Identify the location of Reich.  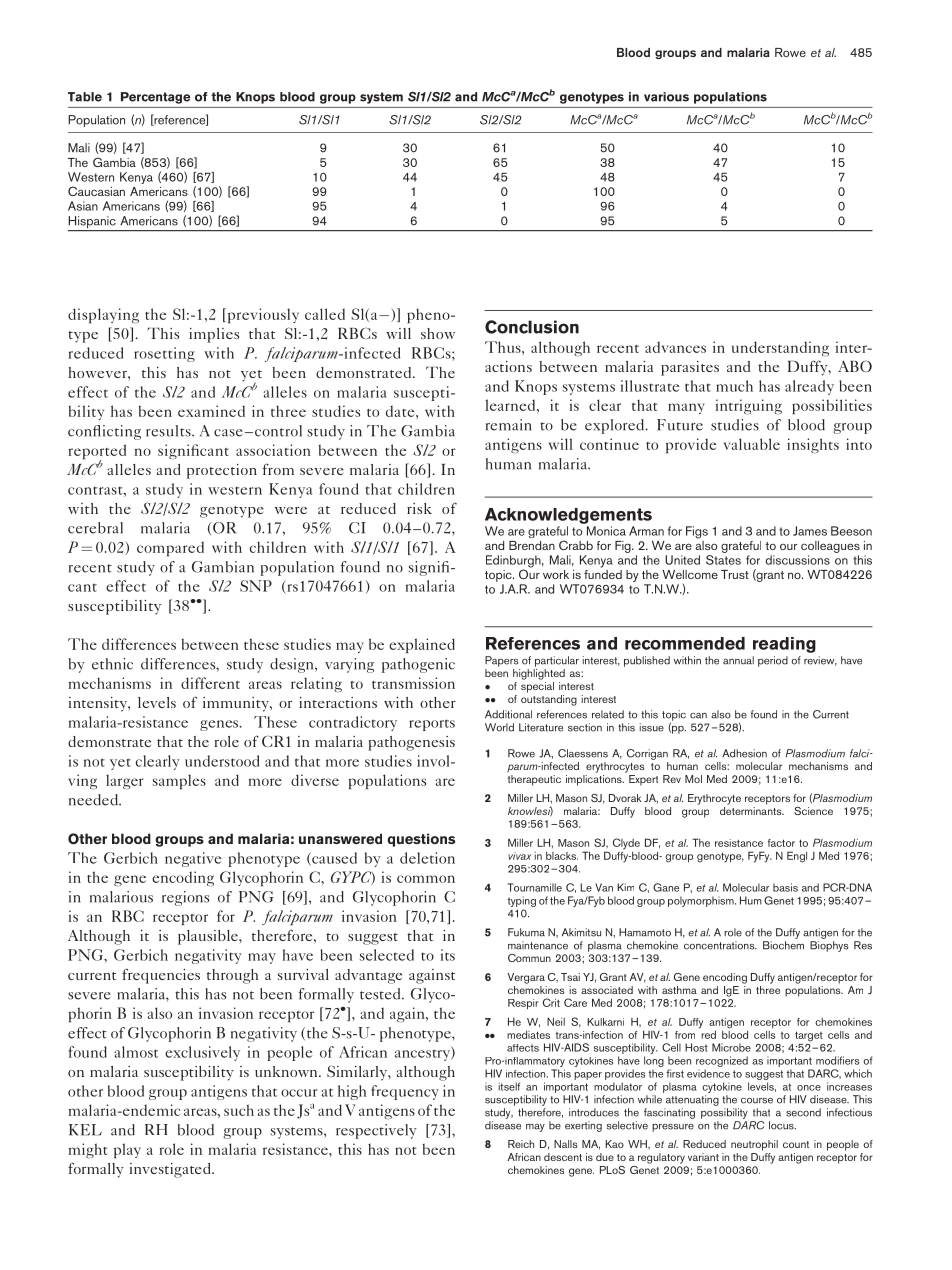
(521, 1144).
